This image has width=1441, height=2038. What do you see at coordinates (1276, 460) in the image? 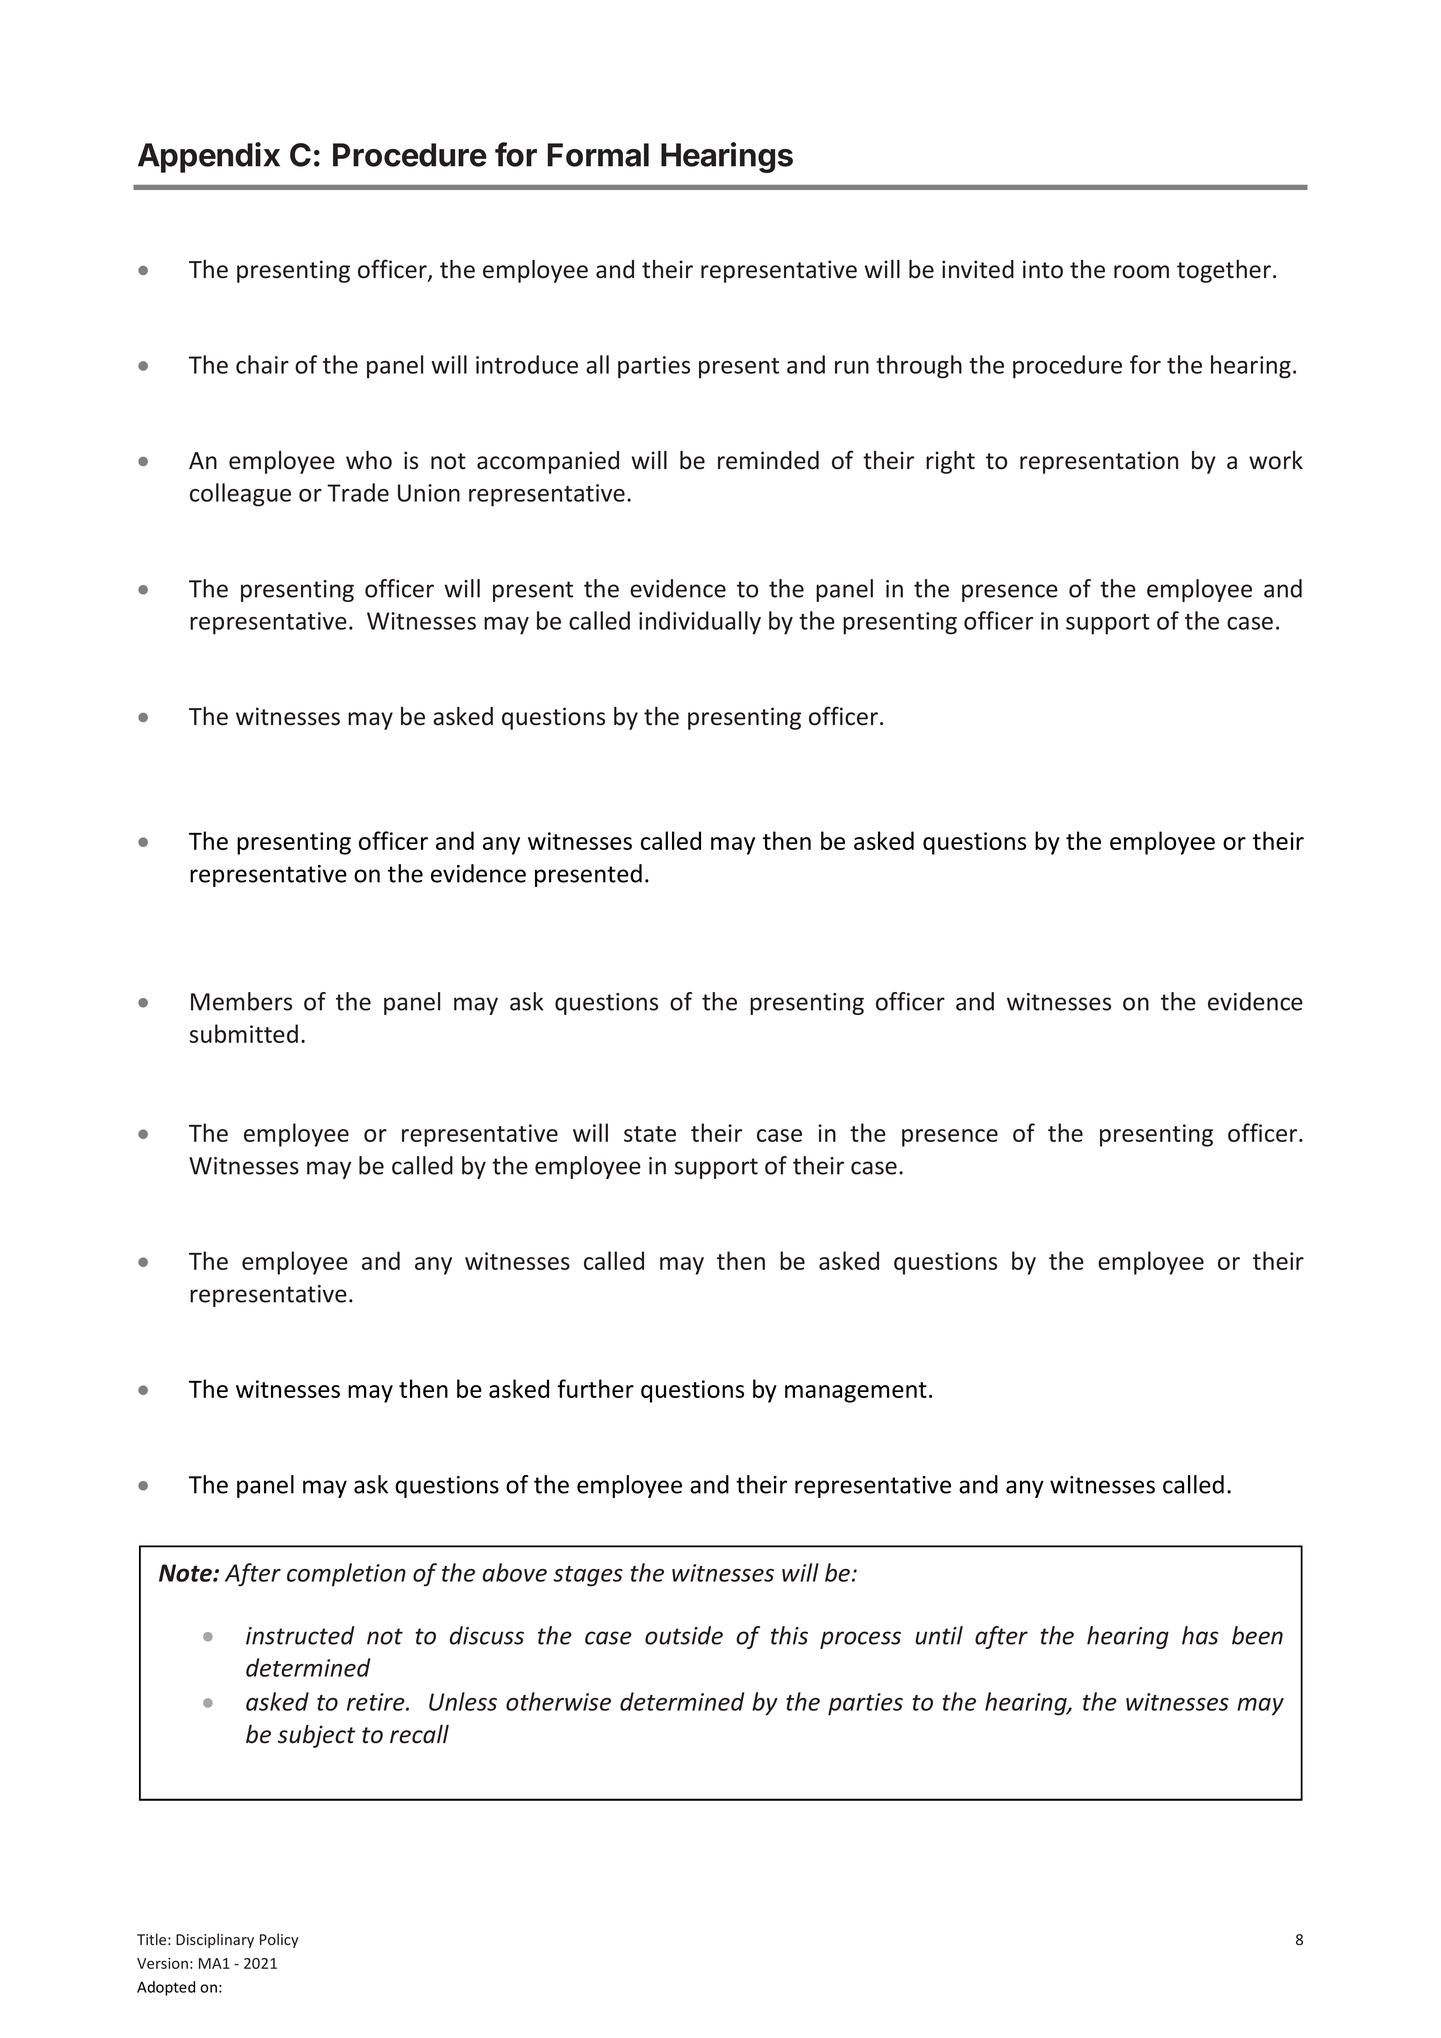
I see `work` at bounding box center [1276, 460].
